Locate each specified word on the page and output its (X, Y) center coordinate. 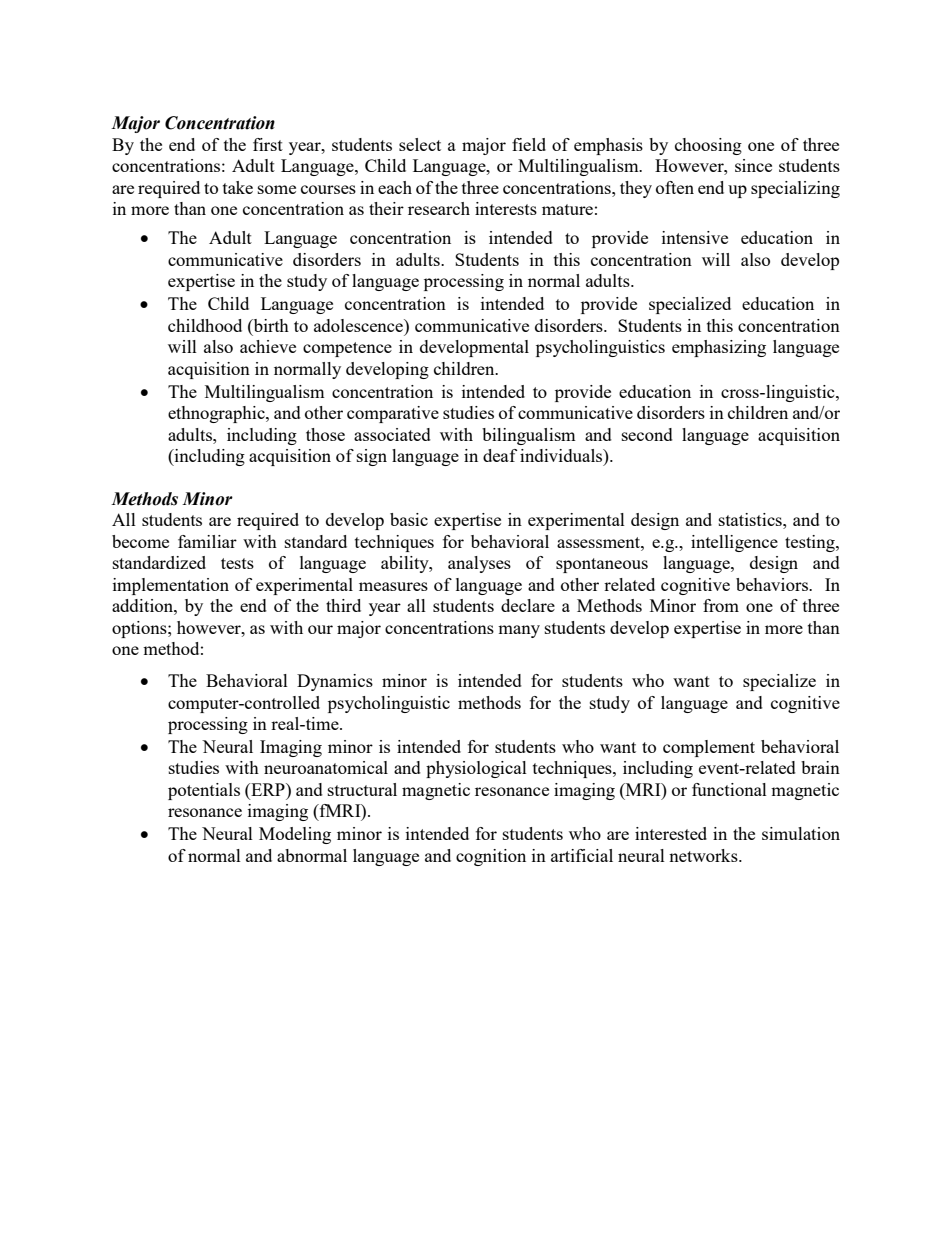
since (753, 165)
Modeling (295, 835)
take (238, 187)
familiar (207, 541)
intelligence (734, 543)
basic (409, 519)
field (529, 144)
